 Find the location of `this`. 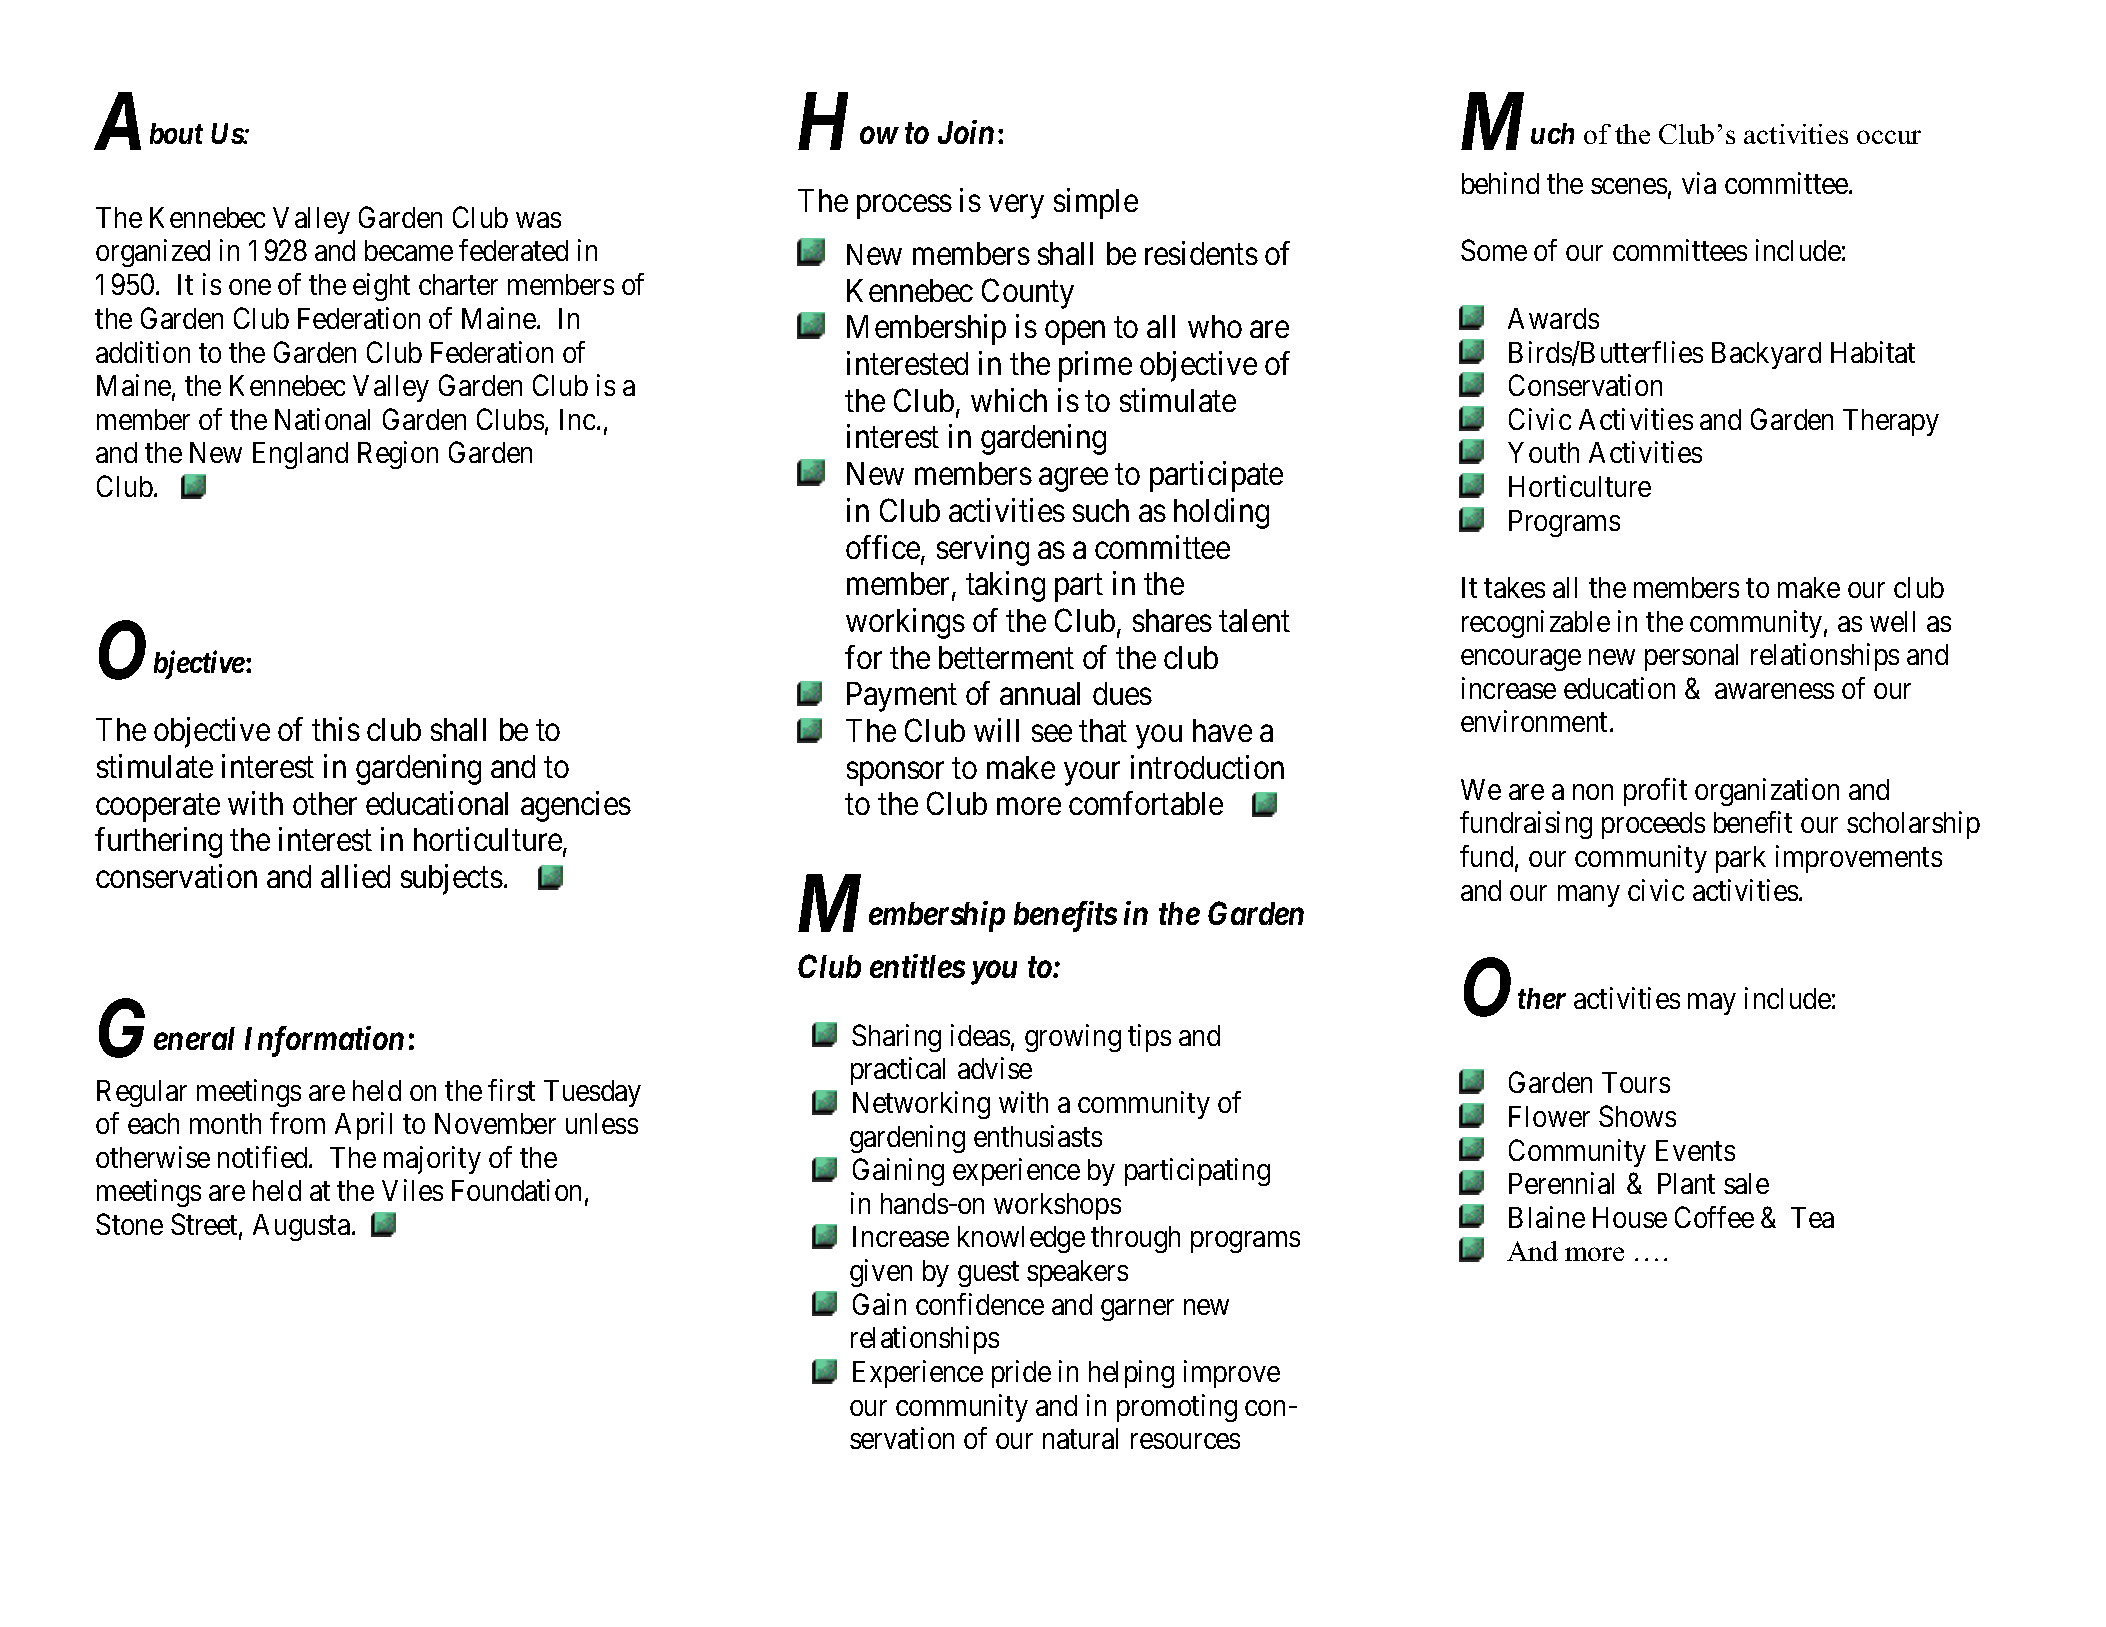

this is located at coordinates (336, 729).
